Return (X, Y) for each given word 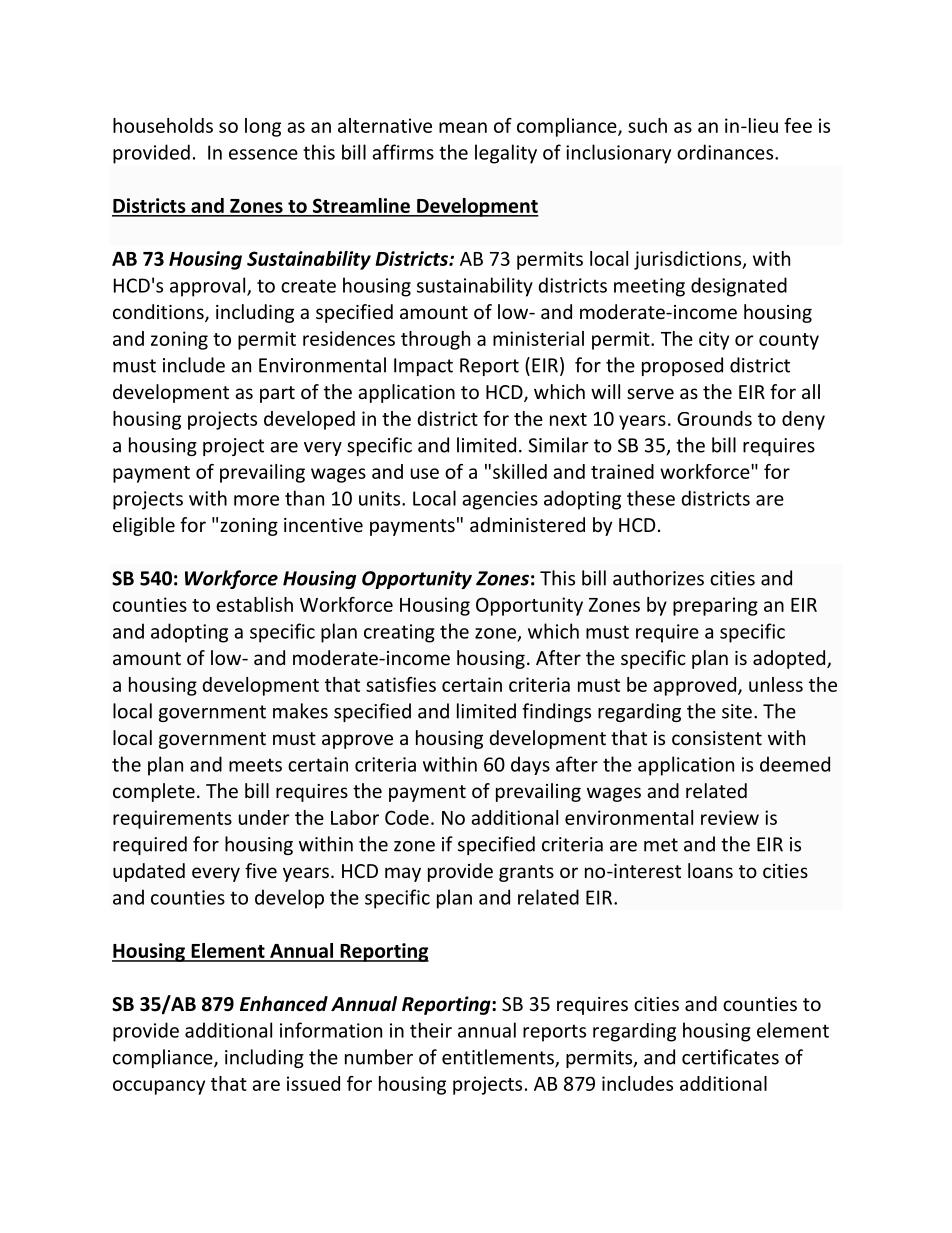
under (264, 817)
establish (254, 604)
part (277, 394)
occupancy (159, 1087)
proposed (682, 366)
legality (506, 154)
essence (263, 154)
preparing (715, 606)
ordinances (726, 152)
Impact (423, 367)
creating (399, 633)
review (730, 817)
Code (407, 817)
